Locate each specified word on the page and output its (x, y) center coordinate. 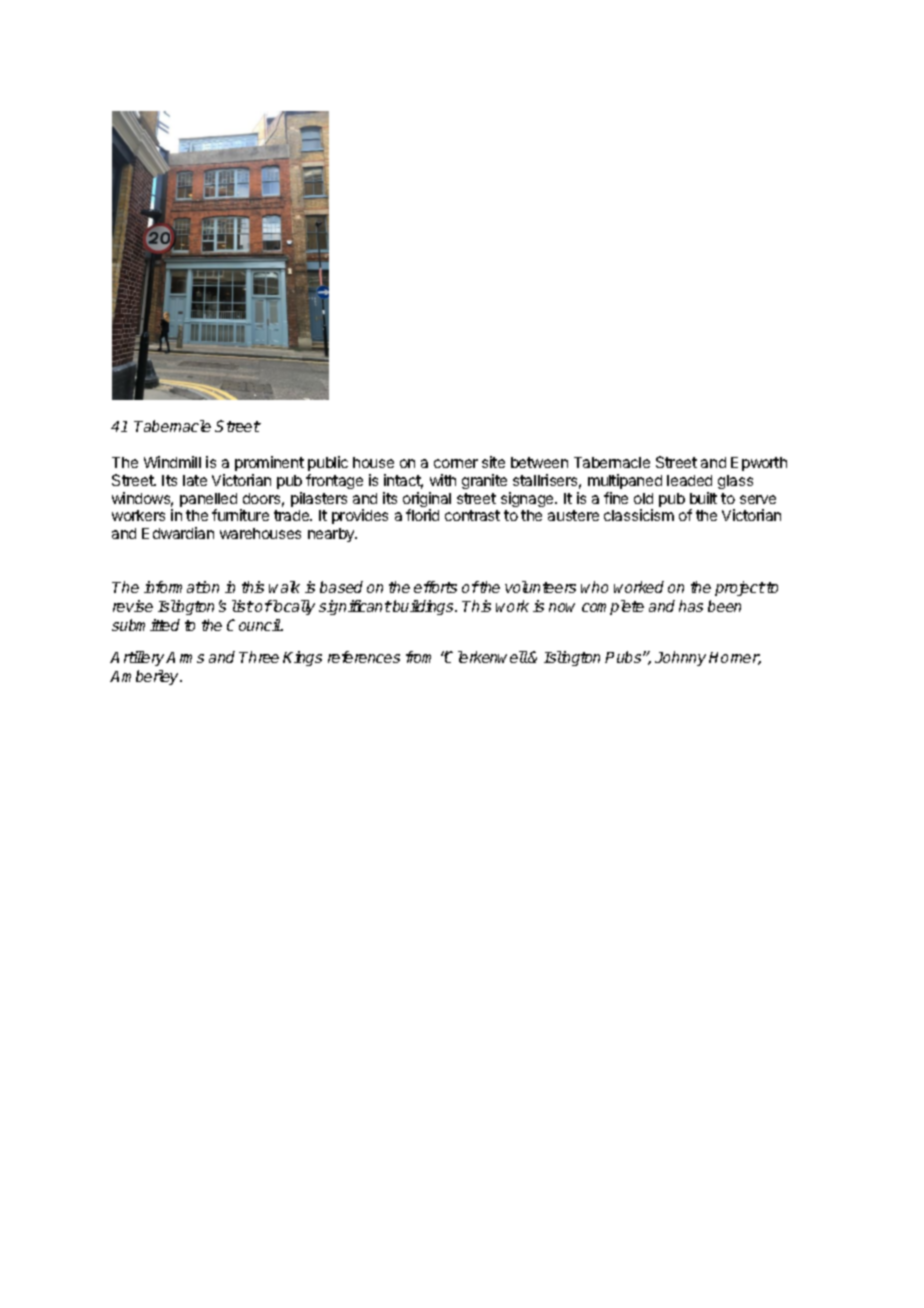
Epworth (759, 464)
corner (456, 463)
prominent (269, 463)
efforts (435, 587)
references (364, 657)
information (181, 587)
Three (259, 657)
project (740, 588)
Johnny (680, 658)
